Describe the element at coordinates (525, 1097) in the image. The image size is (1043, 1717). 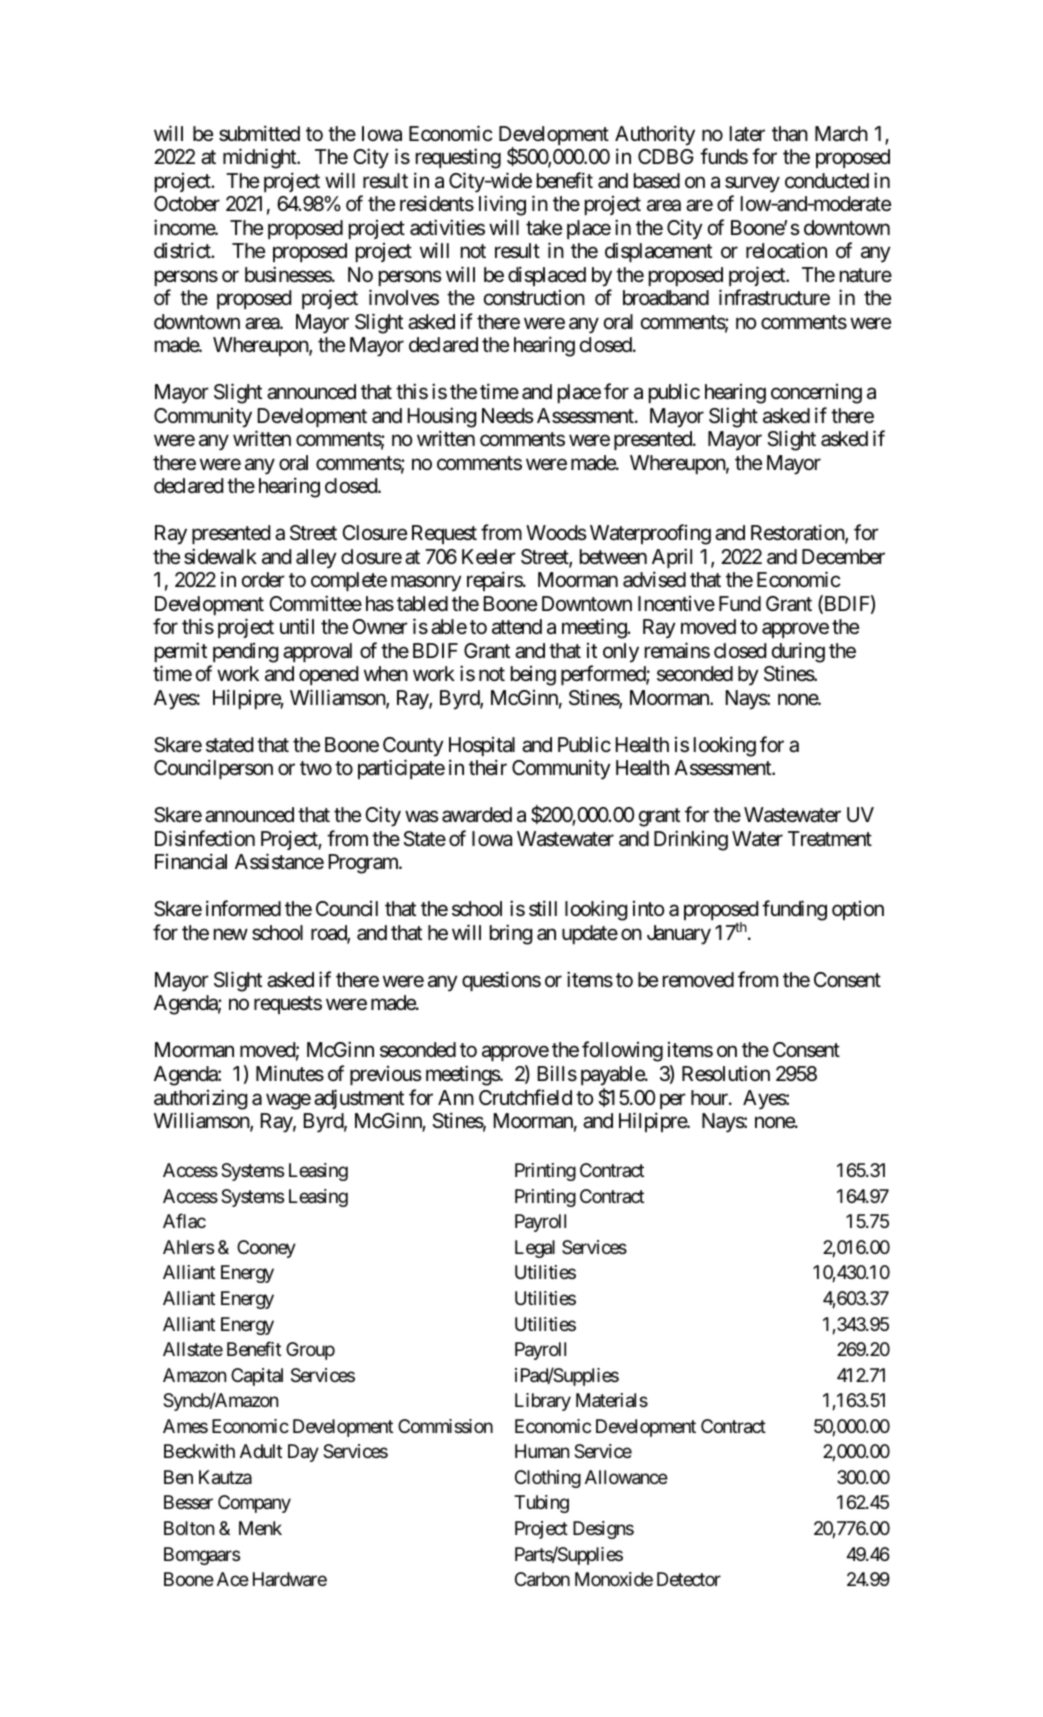
I see `Crutchfield` at that location.
